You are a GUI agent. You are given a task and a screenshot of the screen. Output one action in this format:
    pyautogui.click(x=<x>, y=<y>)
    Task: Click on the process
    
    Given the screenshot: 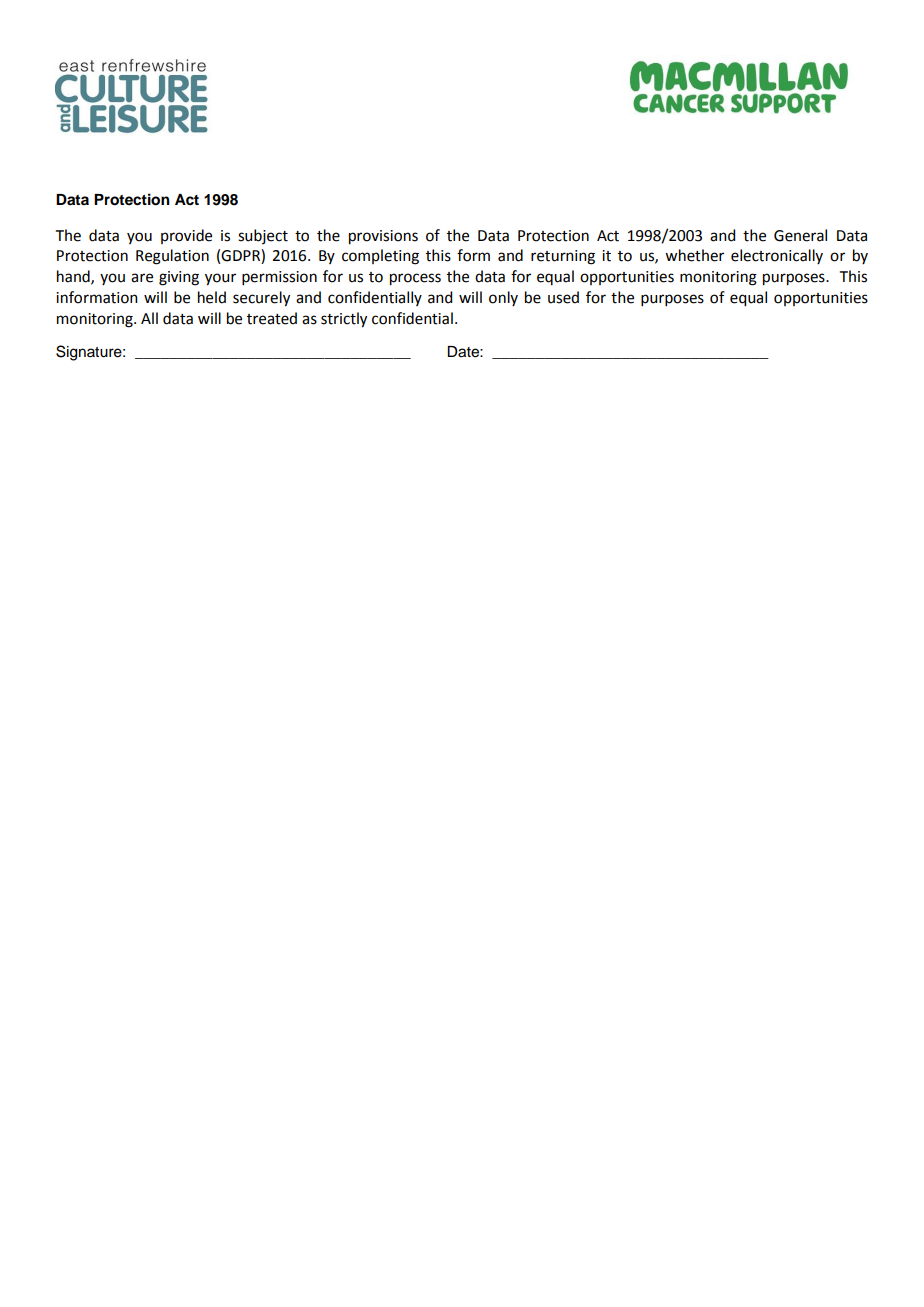 What is the action you would take?
    pyautogui.click(x=415, y=279)
